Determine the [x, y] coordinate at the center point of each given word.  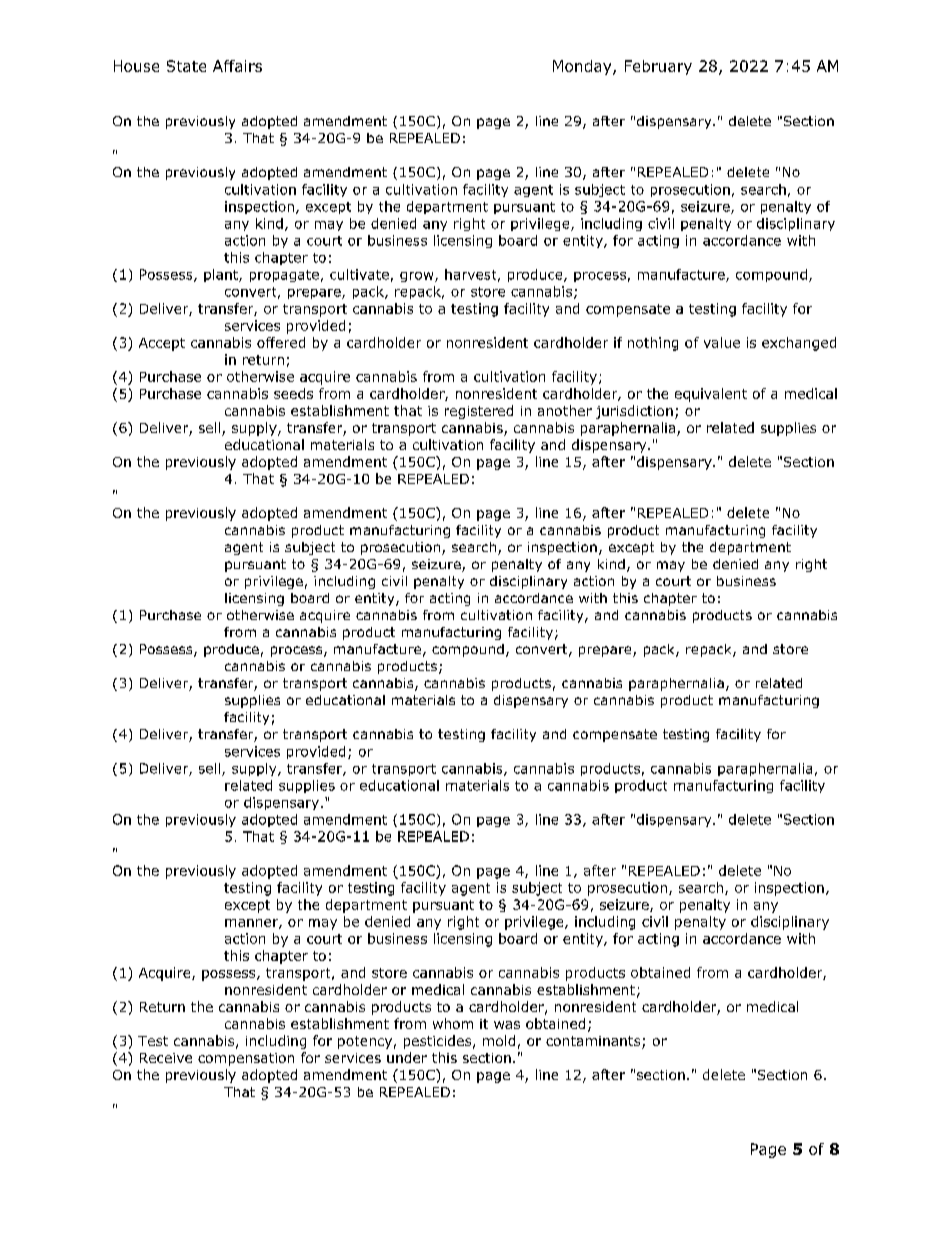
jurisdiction [634, 412]
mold [499, 1040]
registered [479, 412]
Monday [583, 67]
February [658, 67]
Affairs [237, 66]
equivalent [711, 395]
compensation [246, 1059]
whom [453, 1023]
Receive [166, 1058]
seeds [293, 393]
